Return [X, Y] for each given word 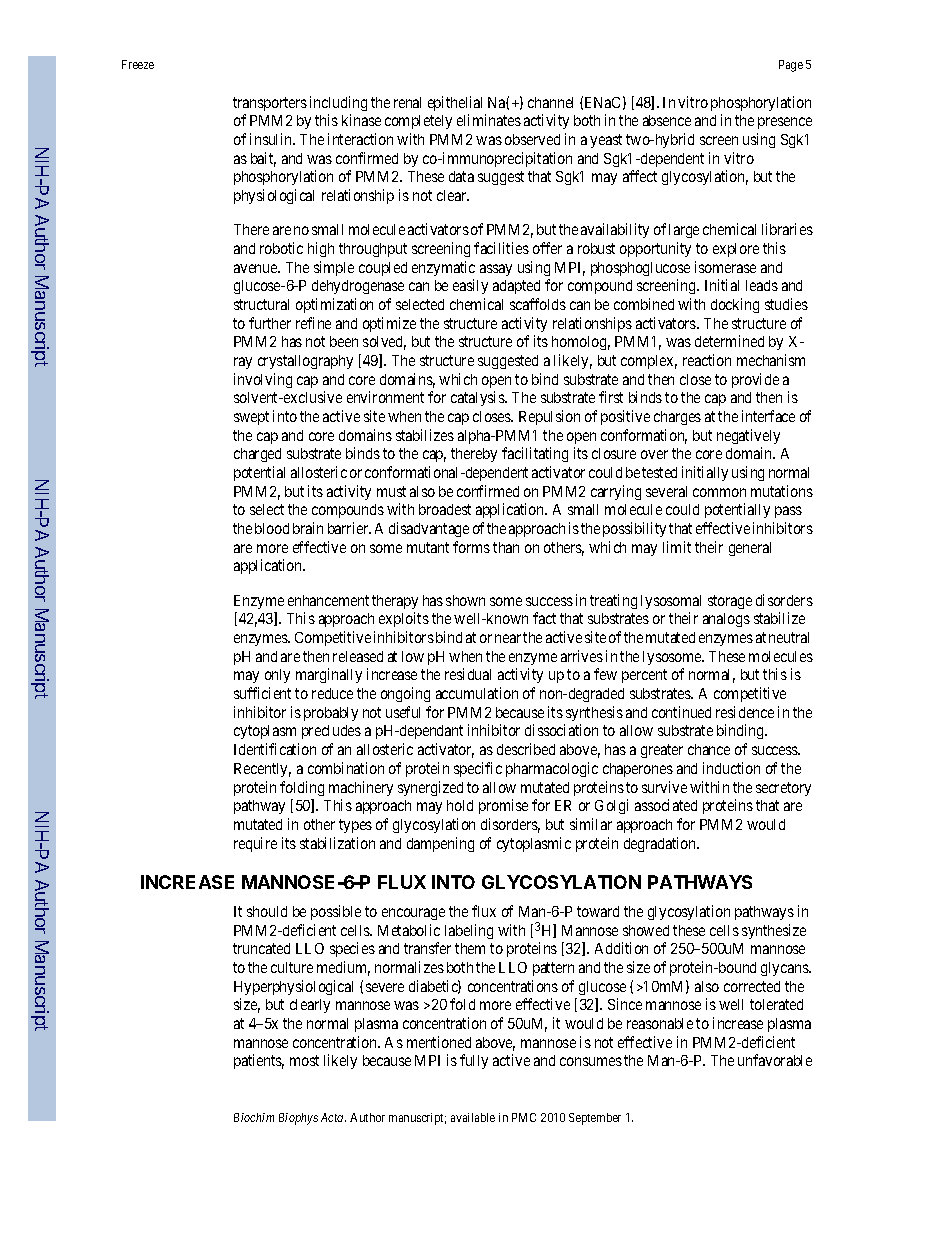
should [267, 911]
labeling [469, 931]
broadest [445, 509]
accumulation [477, 693]
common [719, 492]
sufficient [262, 693]
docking [735, 305]
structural [261, 304]
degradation [661, 844]
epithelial [455, 103]
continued [681, 712]
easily [470, 286]
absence [667, 120]
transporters [270, 104]
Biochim [254, 1117]
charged [257, 455]
